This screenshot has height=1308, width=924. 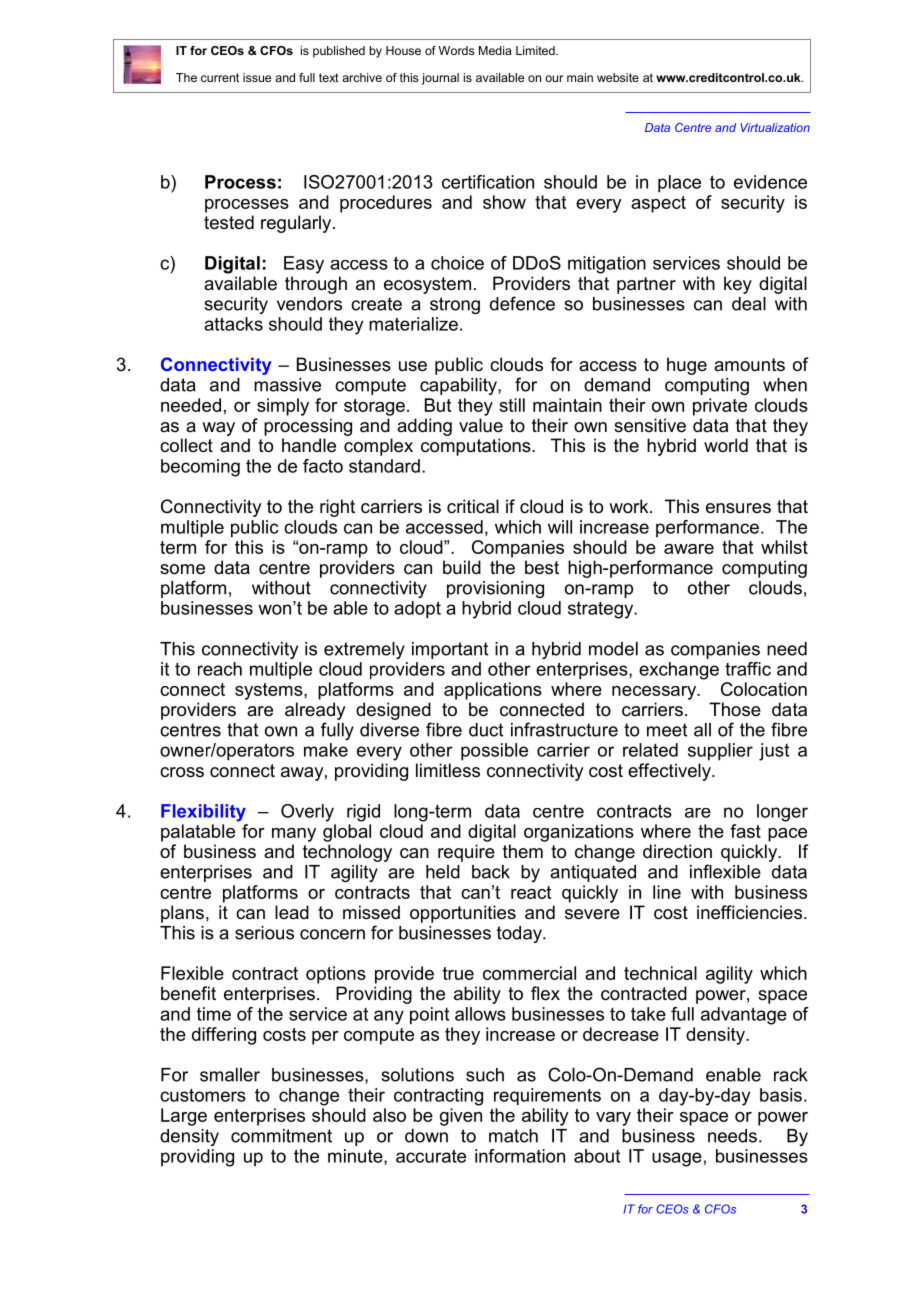 I want to click on Virtualization, so click(x=775, y=127).
